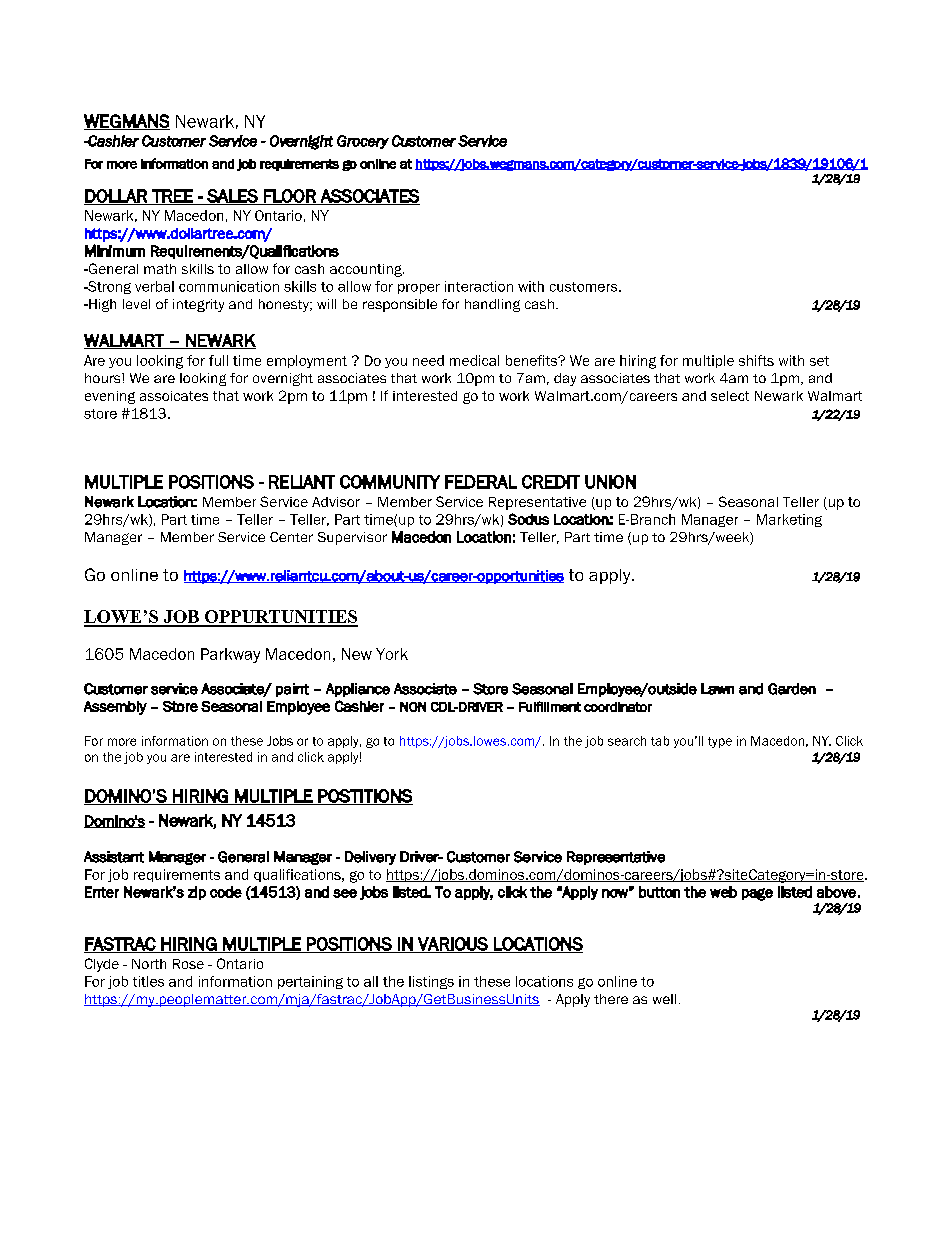 This screenshot has width=952, height=1233. I want to click on well, so click(664, 999).
